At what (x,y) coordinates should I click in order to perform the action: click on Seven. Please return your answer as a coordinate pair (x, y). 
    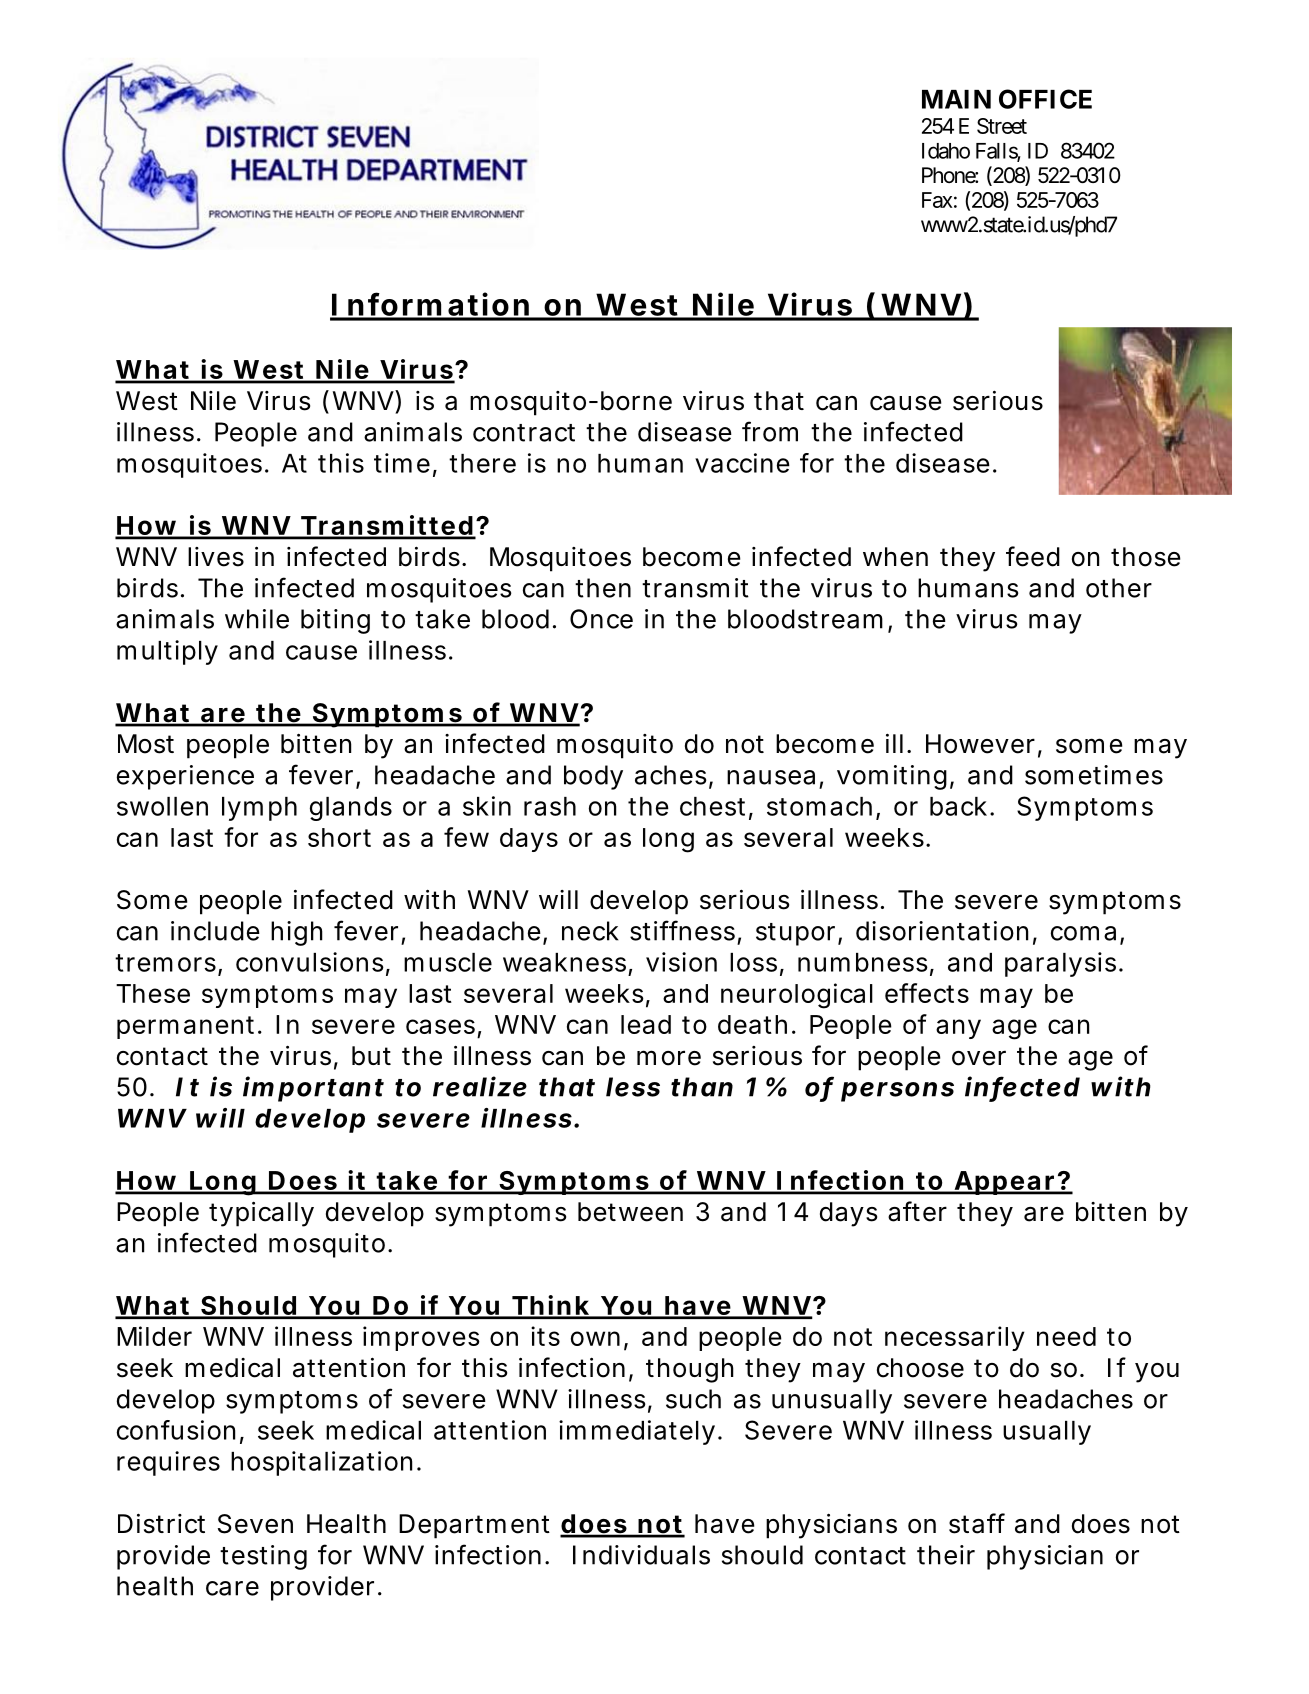
    Looking at the image, I should click on (255, 1524).
